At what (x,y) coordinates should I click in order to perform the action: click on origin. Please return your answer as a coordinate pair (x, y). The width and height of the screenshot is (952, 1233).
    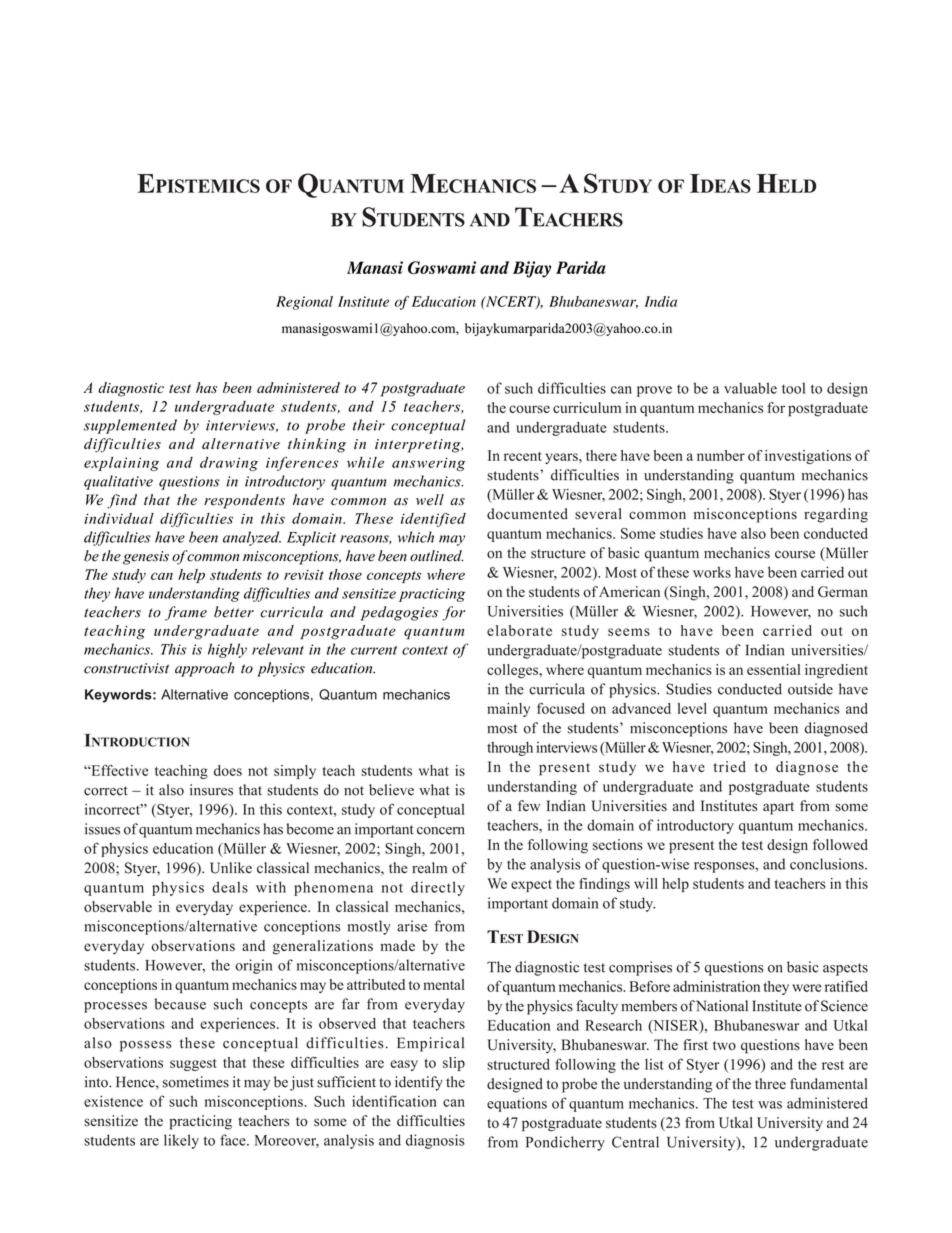
    Looking at the image, I should click on (253, 966).
